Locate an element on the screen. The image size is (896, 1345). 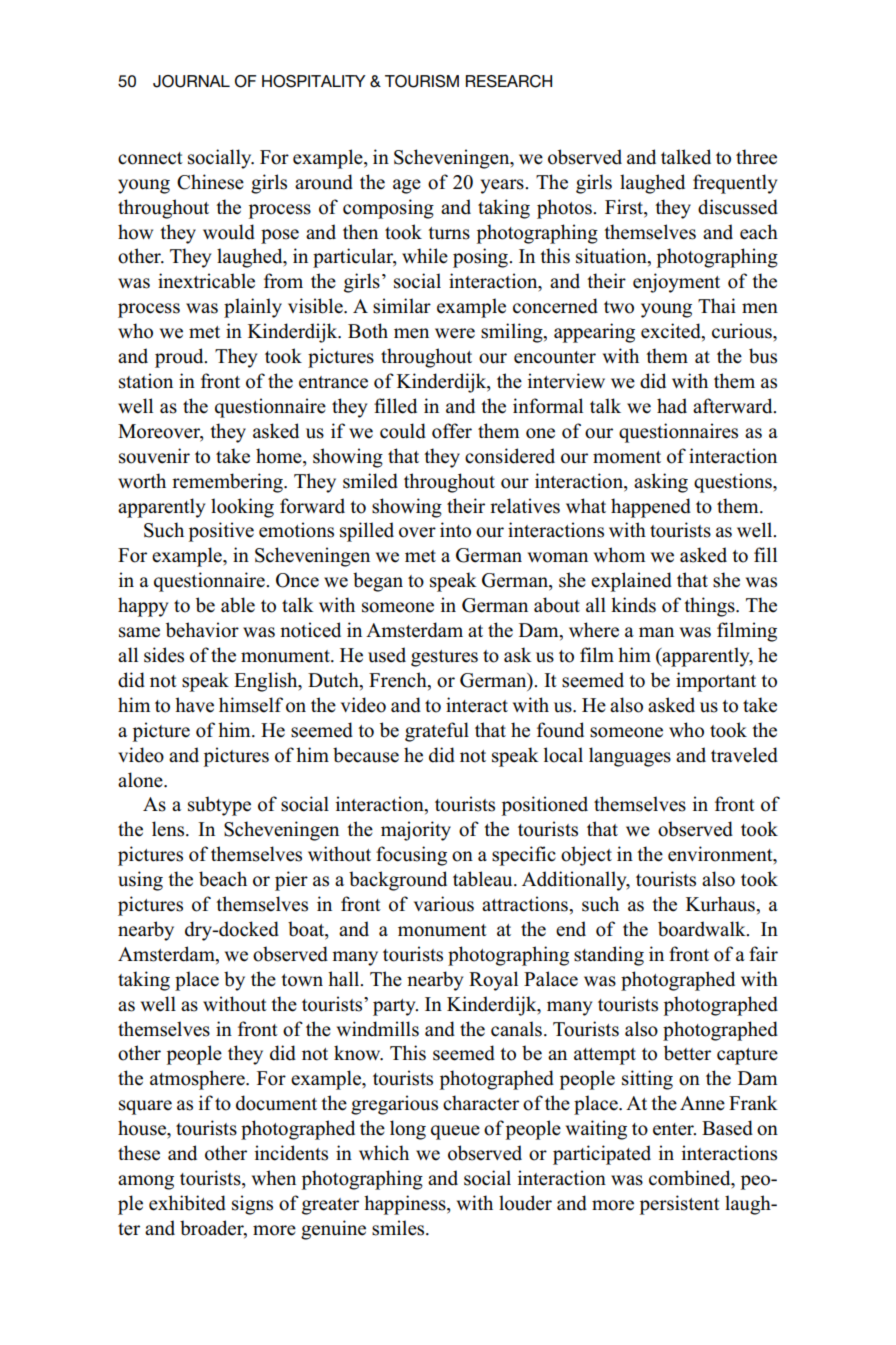
gestures is located at coordinates (444, 658).
